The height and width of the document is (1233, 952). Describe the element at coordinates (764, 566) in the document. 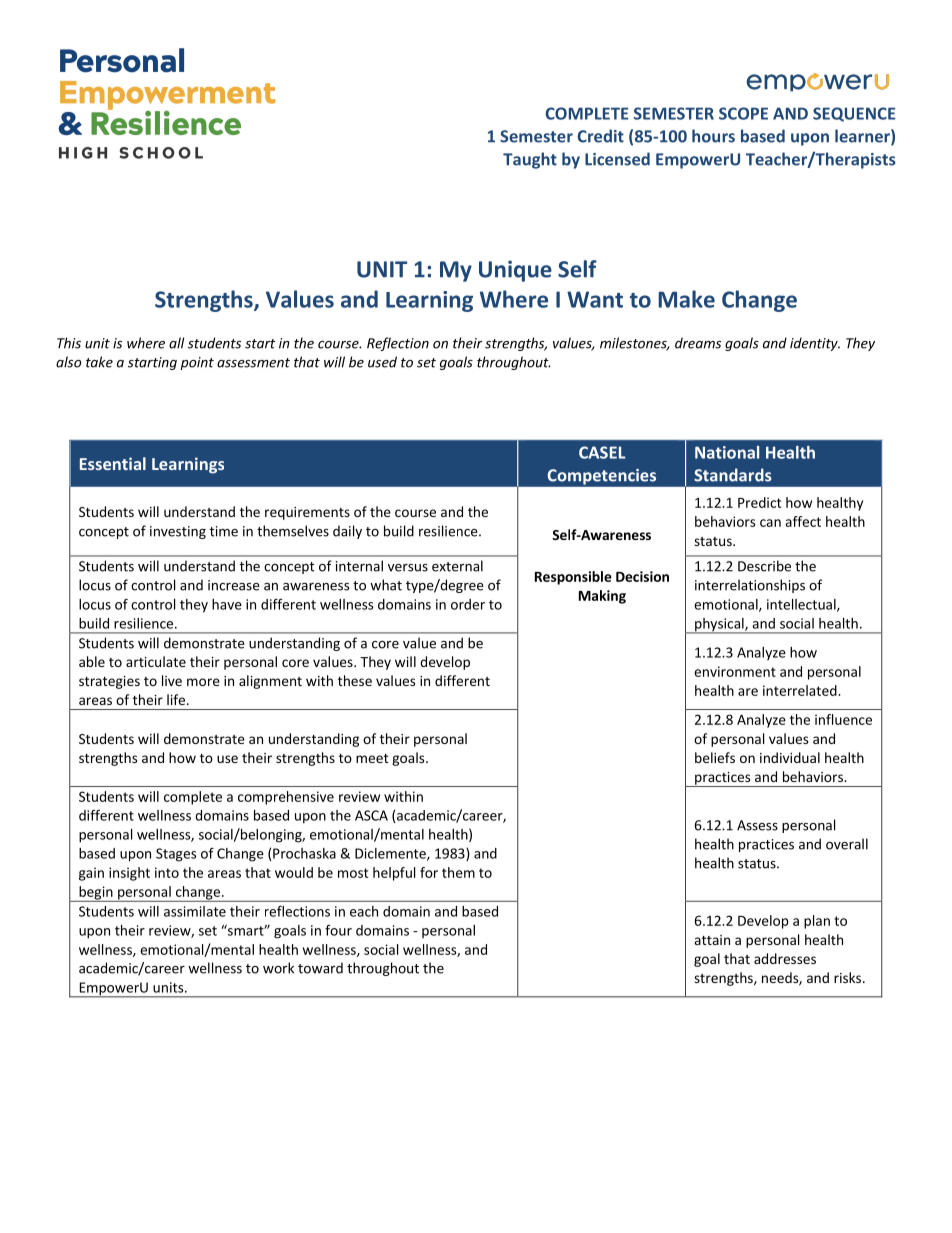

I see `Describe` at that location.
